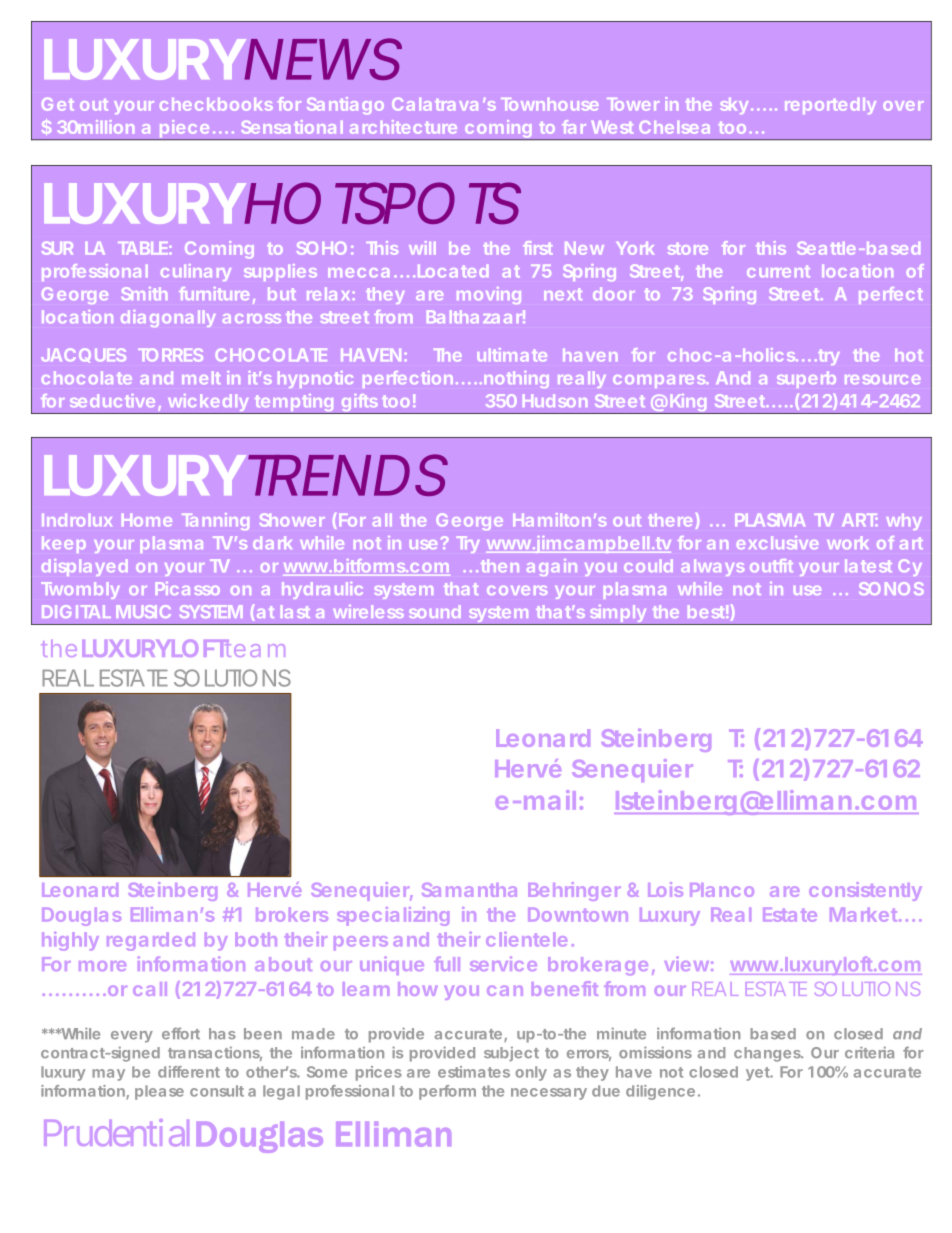 This image has height=1233, width=952. I want to click on changes, so click(768, 1054).
